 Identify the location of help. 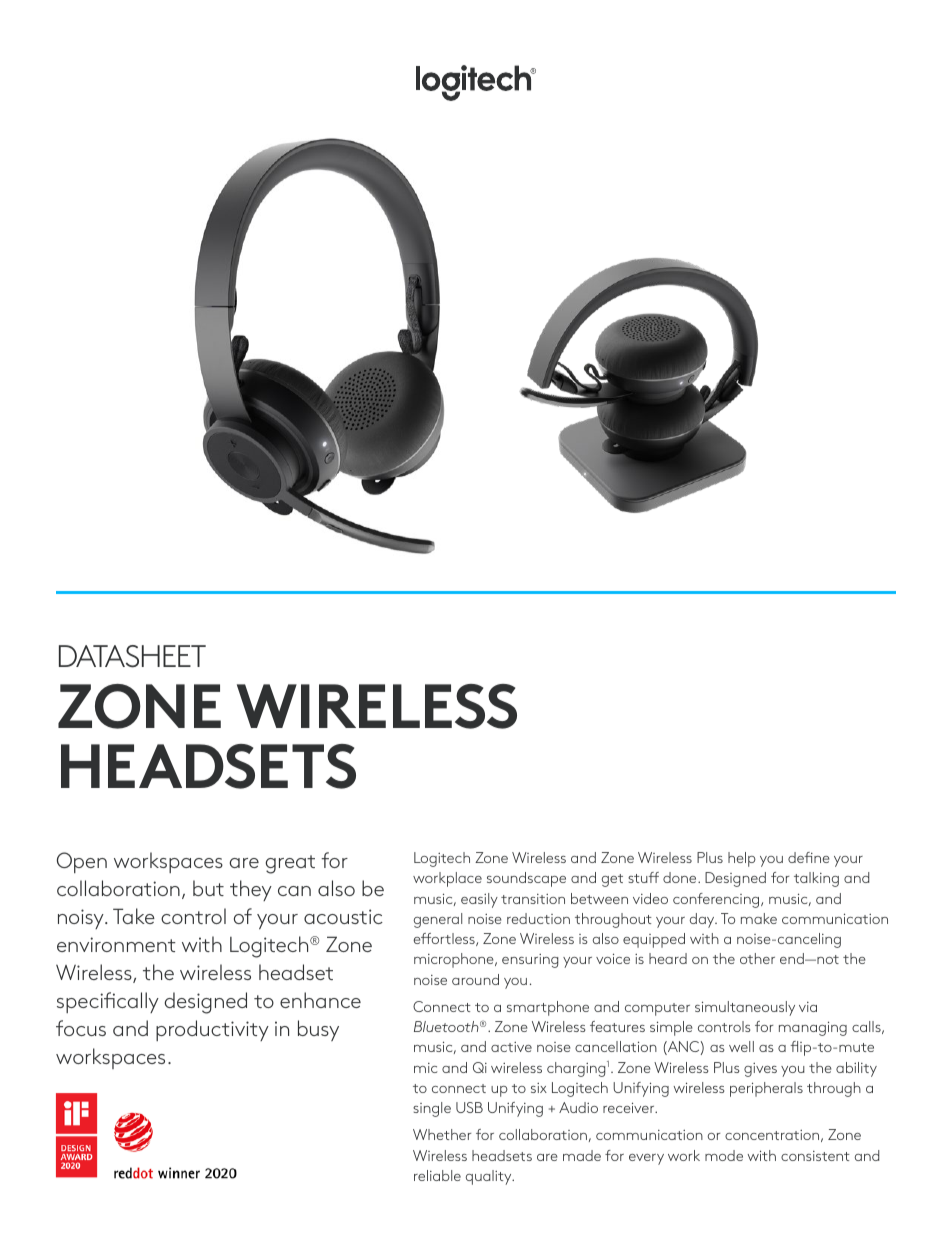
(742, 859).
